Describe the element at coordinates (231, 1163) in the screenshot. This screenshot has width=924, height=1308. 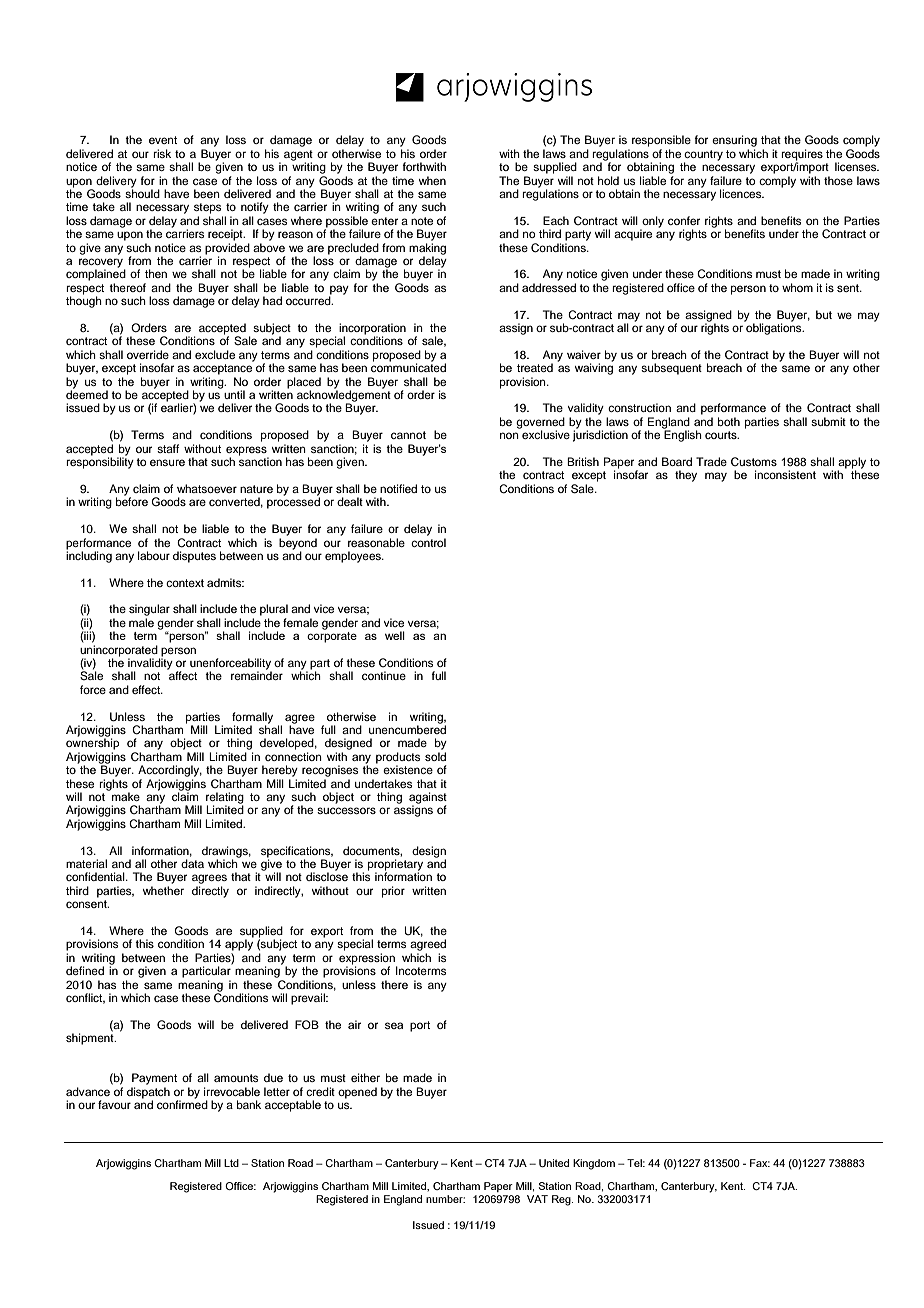
I see `Ltd` at that location.
